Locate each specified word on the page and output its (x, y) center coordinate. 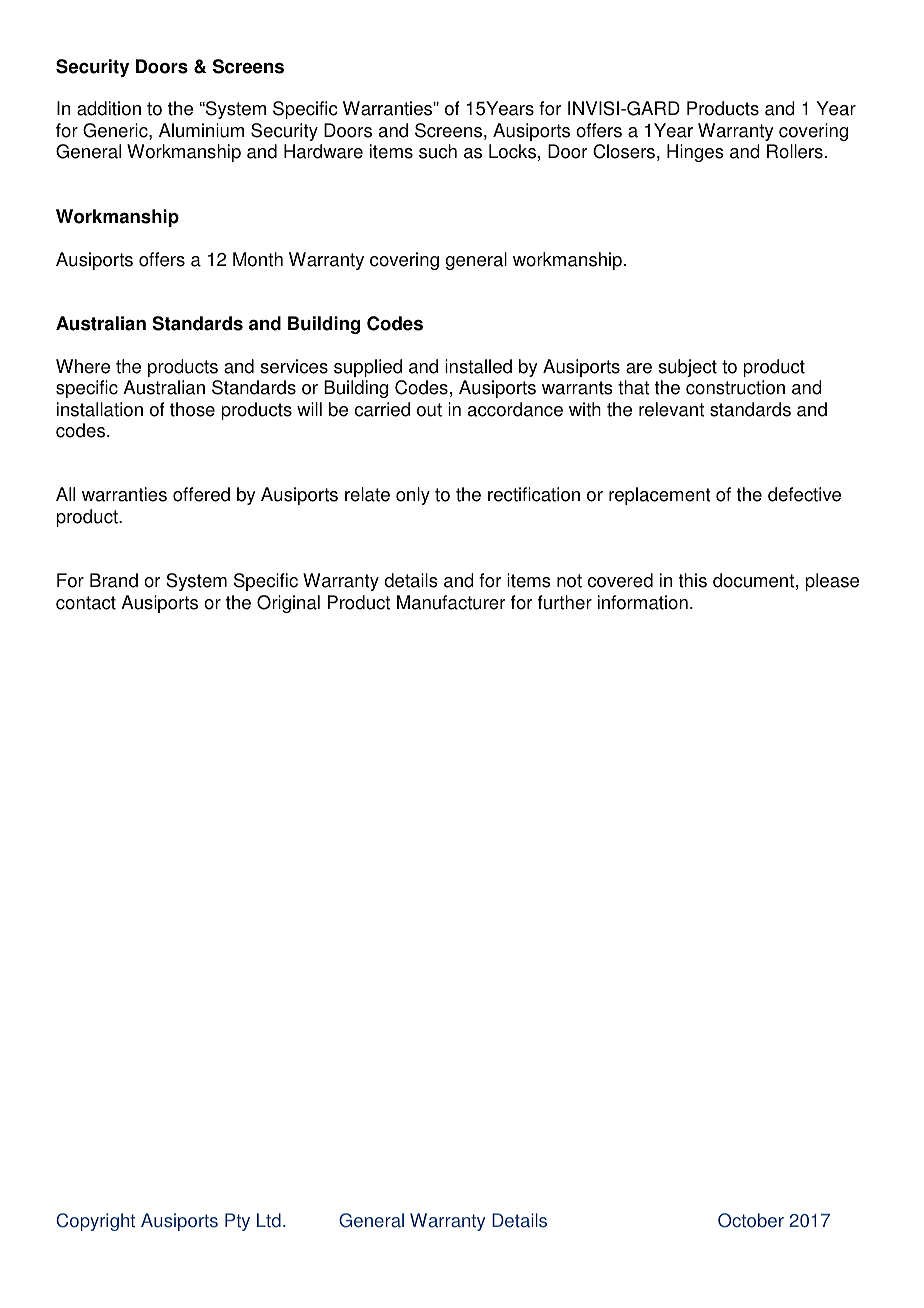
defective (804, 494)
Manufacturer (451, 602)
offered (201, 494)
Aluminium (201, 130)
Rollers (795, 151)
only (413, 496)
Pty (237, 1222)
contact (86, 603)
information (643, 602)
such (438, 151)
